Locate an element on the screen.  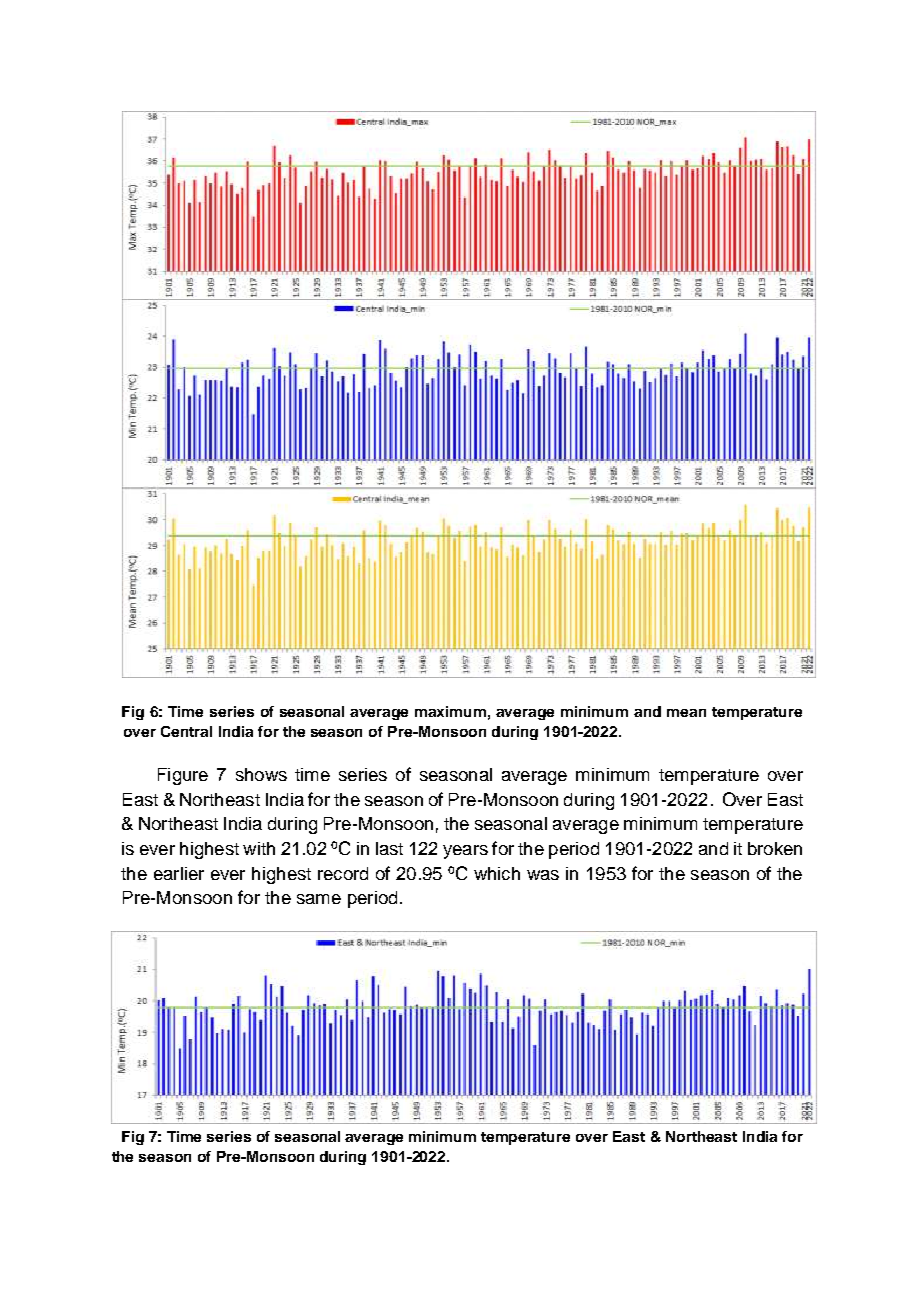
shows is located at coordinates (261, 774).
